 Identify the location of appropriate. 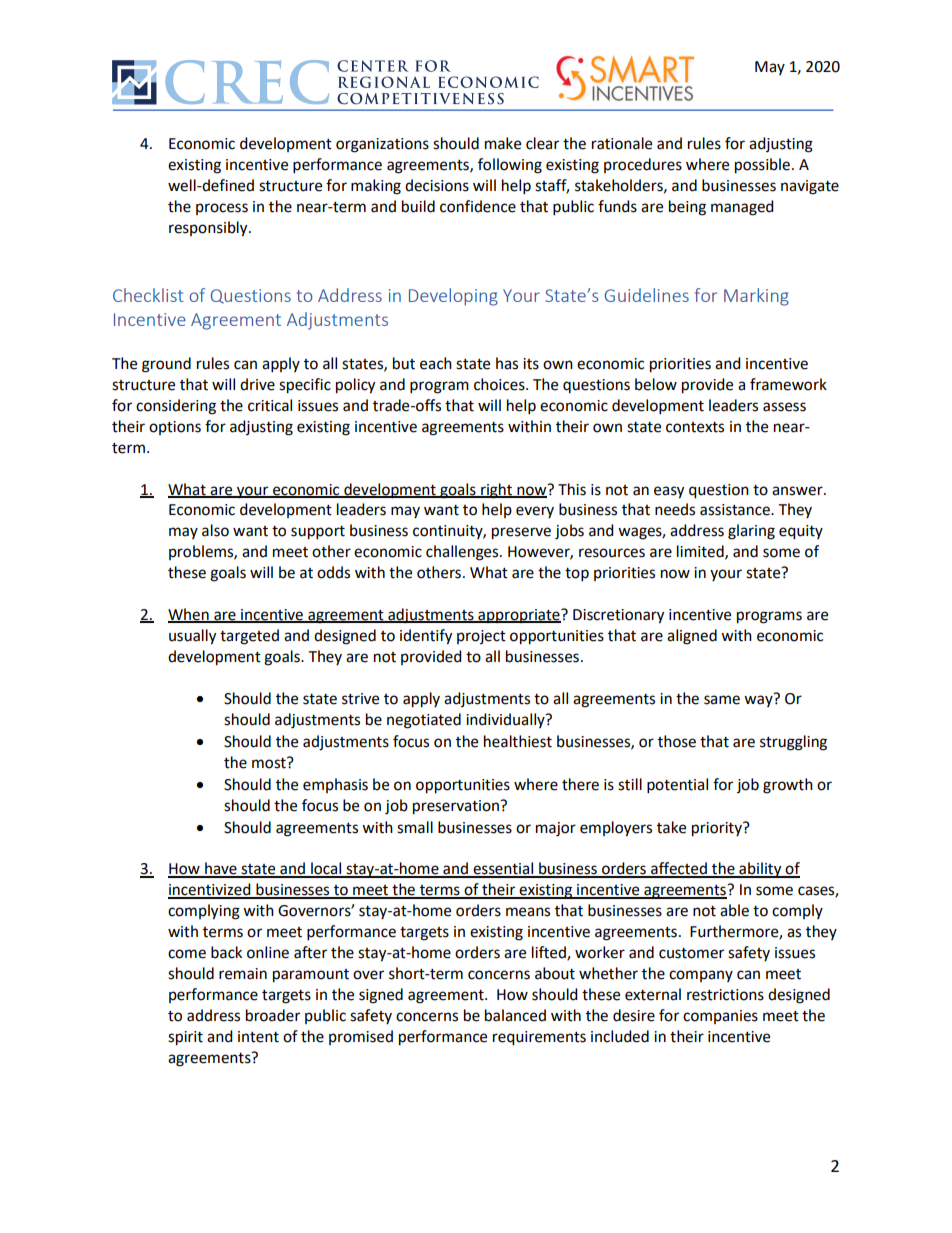
(519, 616).
